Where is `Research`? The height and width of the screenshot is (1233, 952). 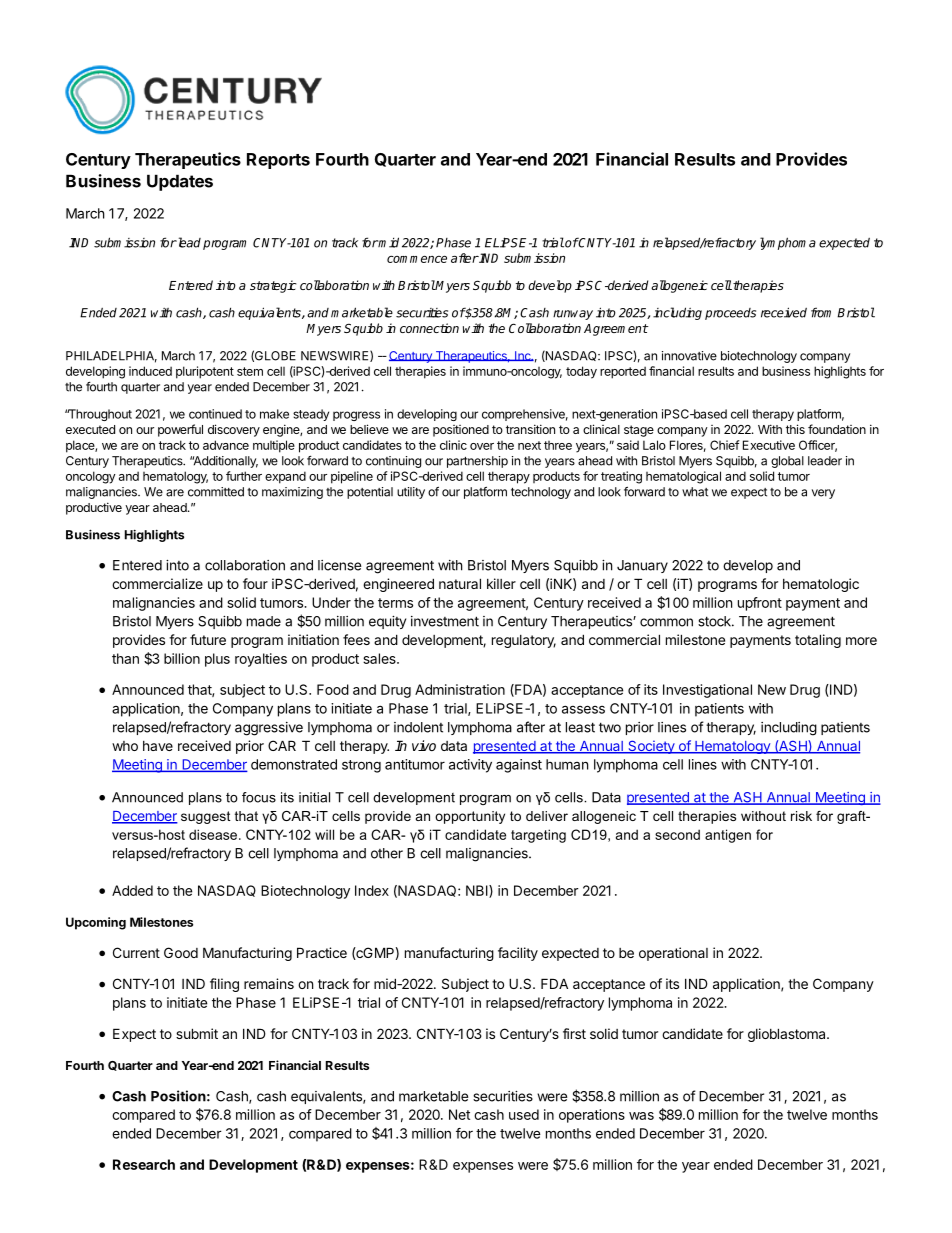 Research is located at coordinates (144, 1164).
